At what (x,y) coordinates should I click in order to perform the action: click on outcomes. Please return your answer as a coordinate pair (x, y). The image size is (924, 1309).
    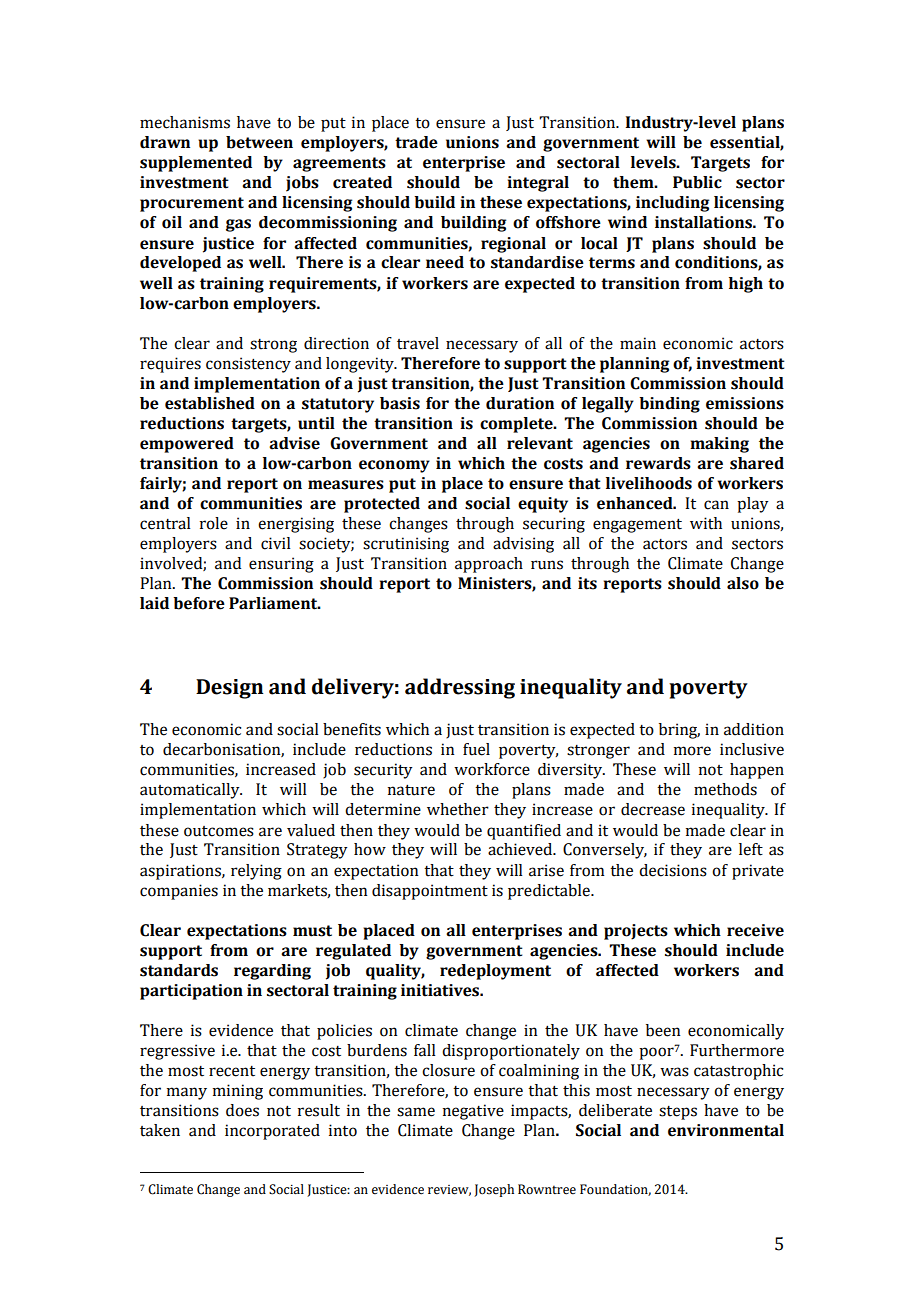
    Looking at the image, I should click on (219, 831).
